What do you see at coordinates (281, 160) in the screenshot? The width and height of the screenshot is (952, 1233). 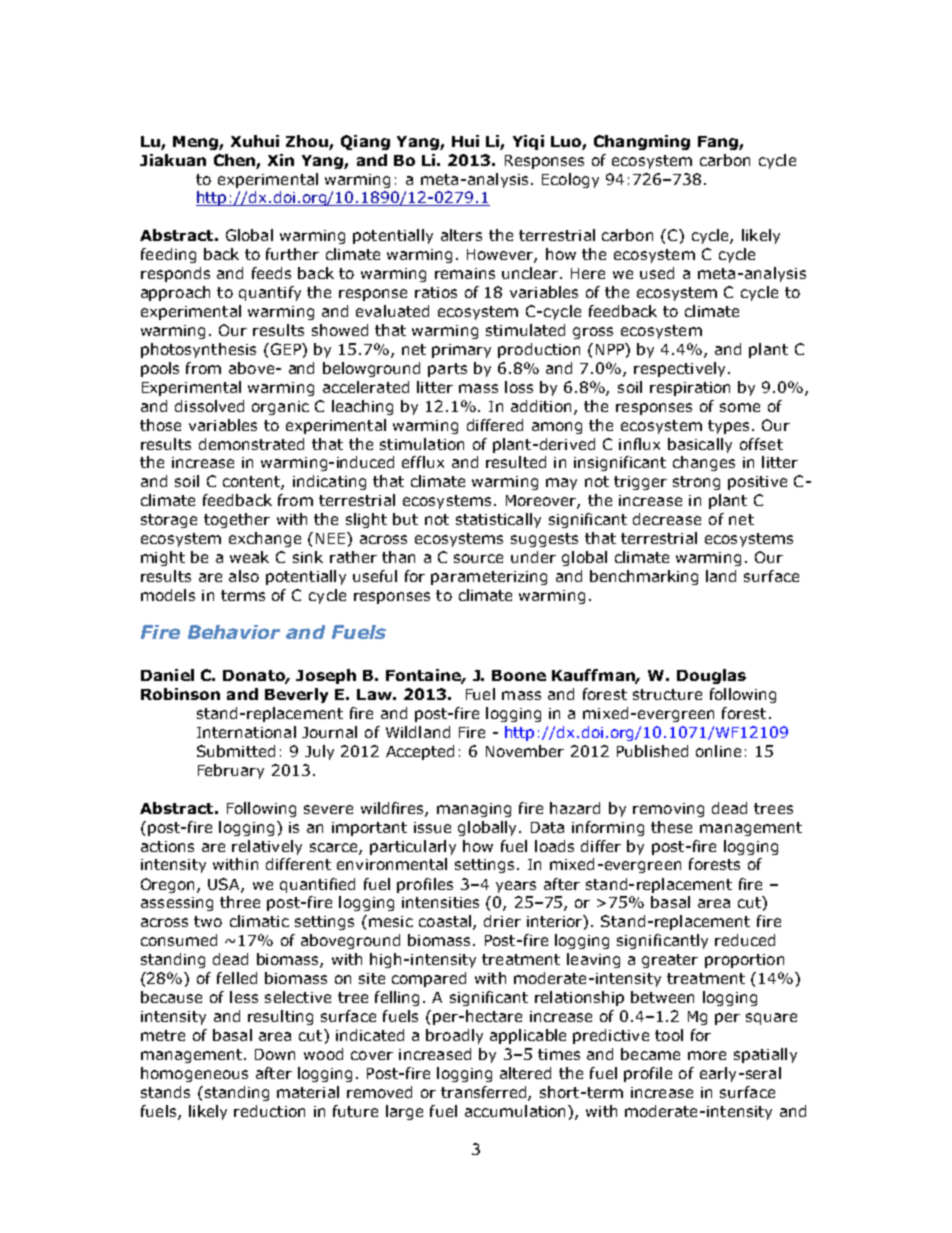 I see `Xin` at bounding box center [281, 160].
